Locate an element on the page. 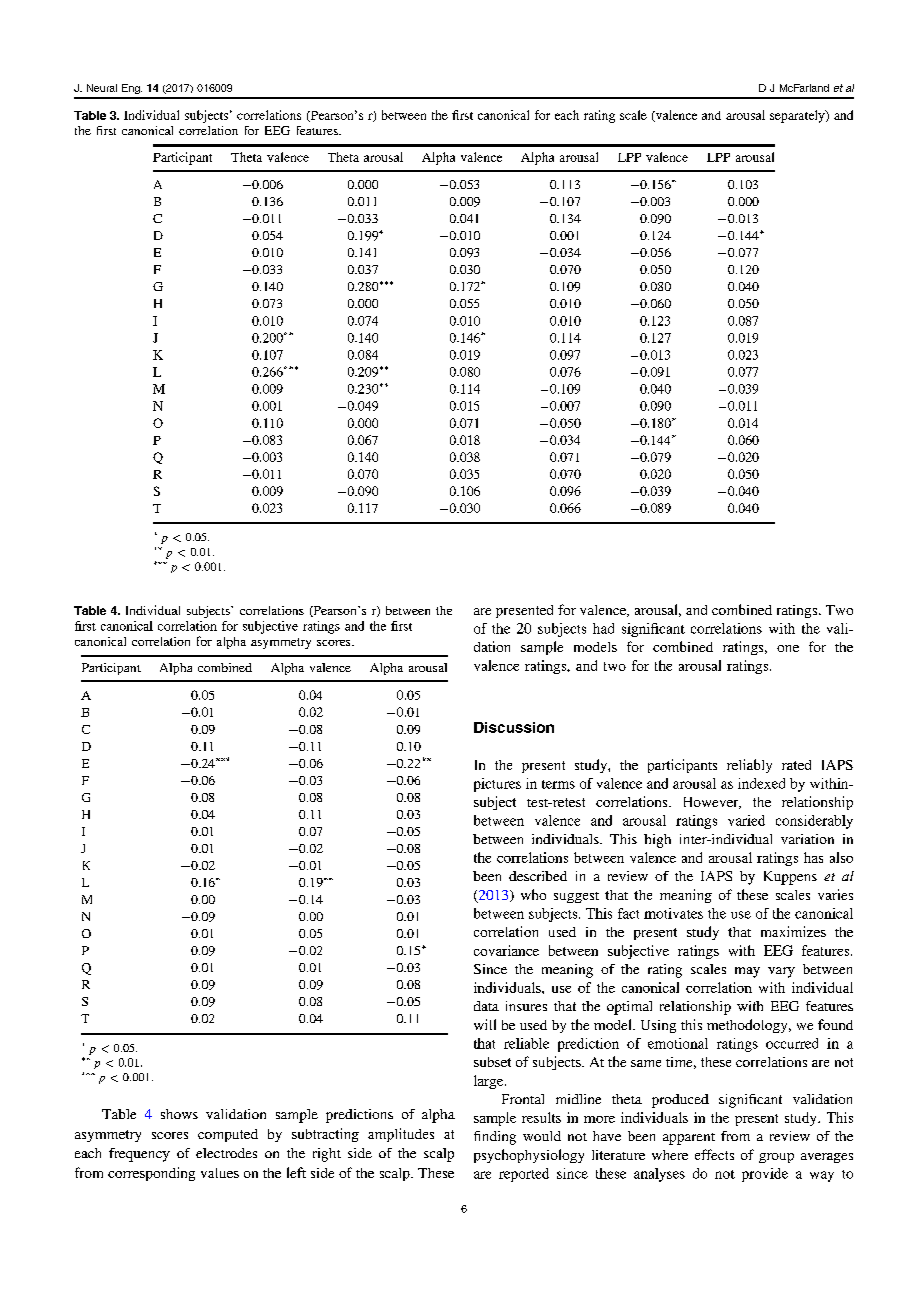  varied is located at coordinates (746, 820).
